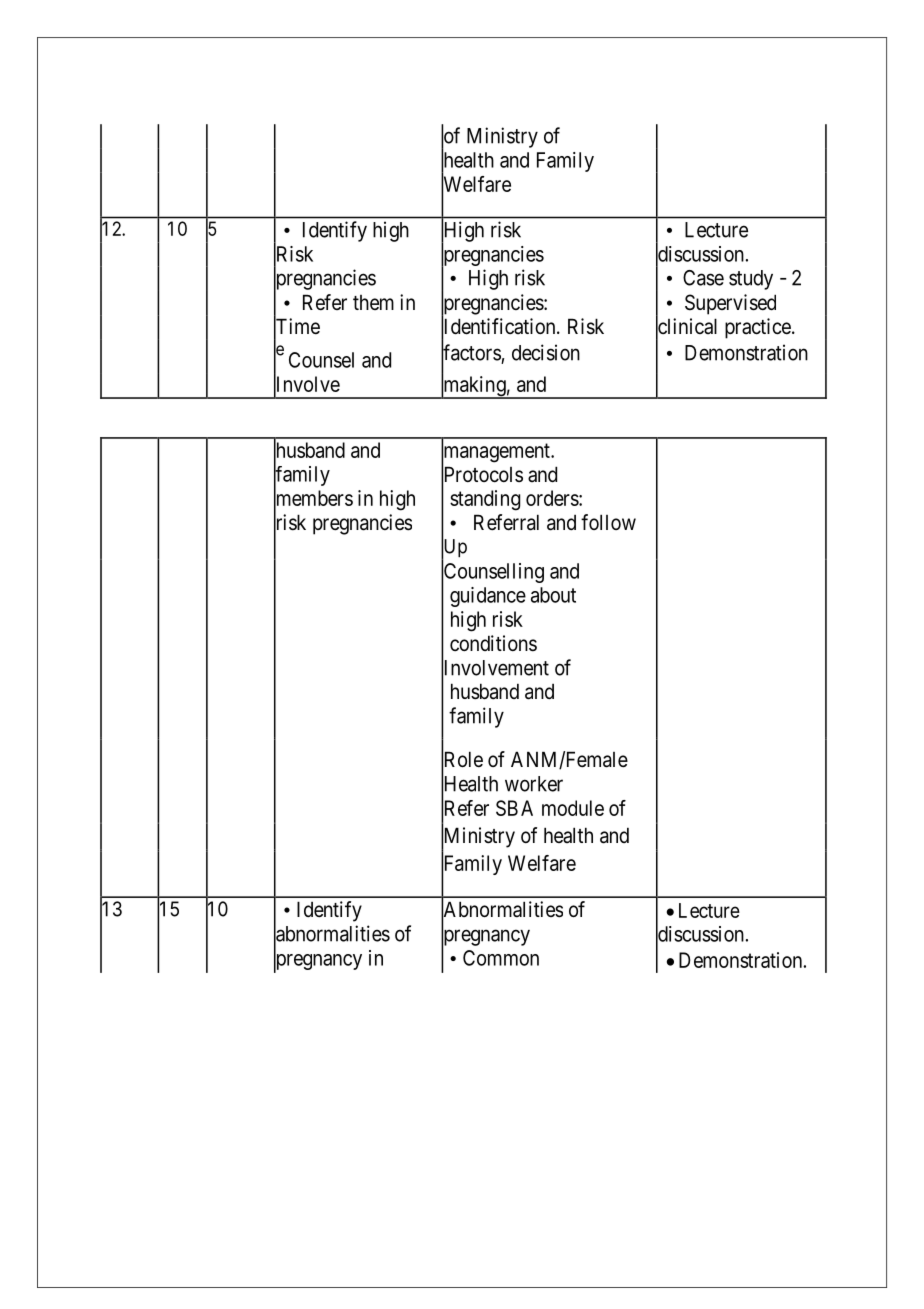 The height and width of the document is (1309, 924). What do you see at coordinates (373, 302) in the document?
I see `them` at bounding box center [373, 302].
